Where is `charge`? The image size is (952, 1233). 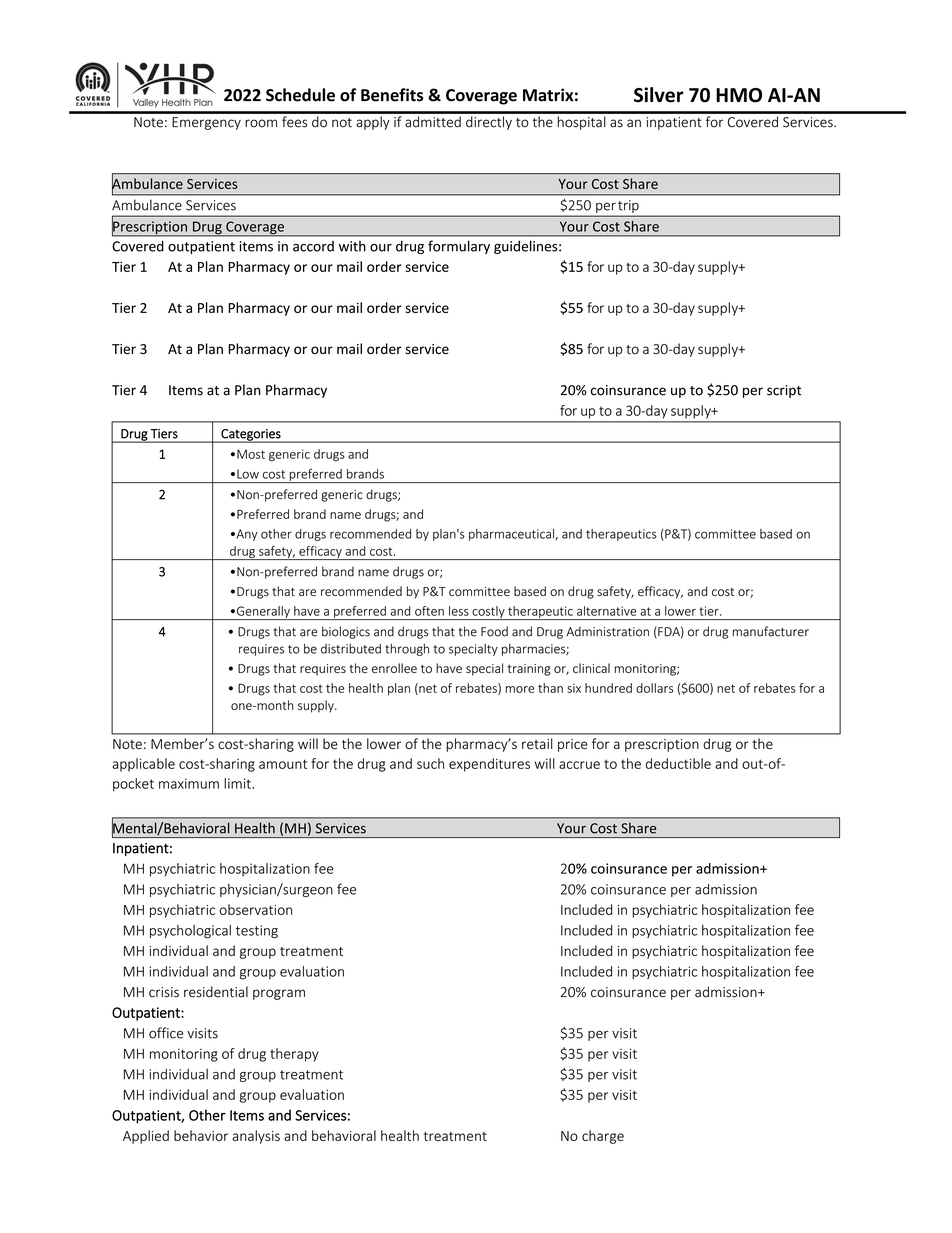 charge is located at coordinates (603, 1137).
